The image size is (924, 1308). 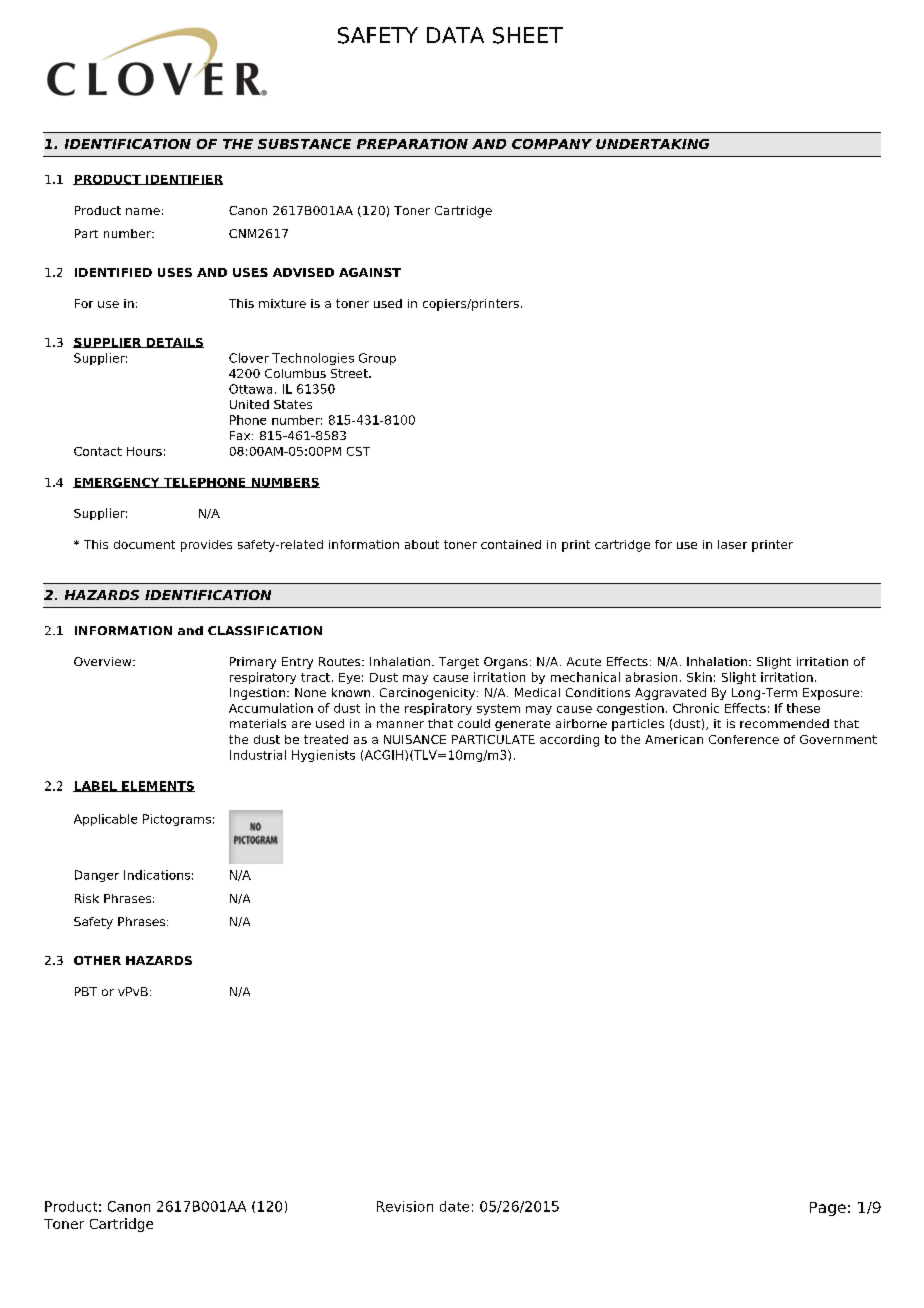 I want to click on CLASSIFICATION, so click(x=265, y=630).
